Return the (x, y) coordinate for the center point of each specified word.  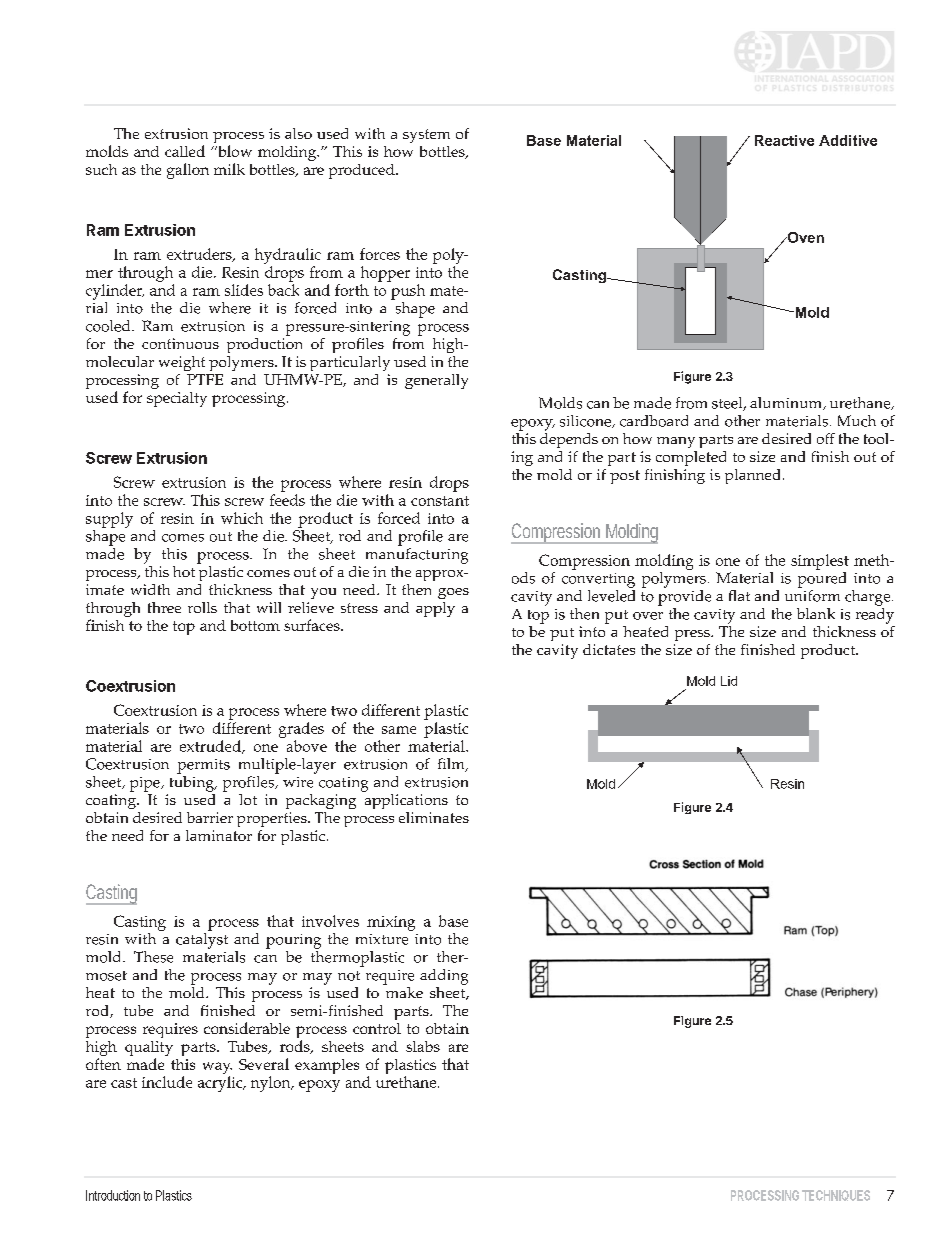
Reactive (784, 140)
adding (444, 977)
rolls (202, 607)
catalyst (202, 941)
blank (816, 613)
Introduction (113, 1195)
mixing (391, 923)
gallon (188, 171)
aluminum (787, 403)
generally (436, 381)
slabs (423, 1046)
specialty (177, 399)
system (426, 136)
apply (435, 609)
